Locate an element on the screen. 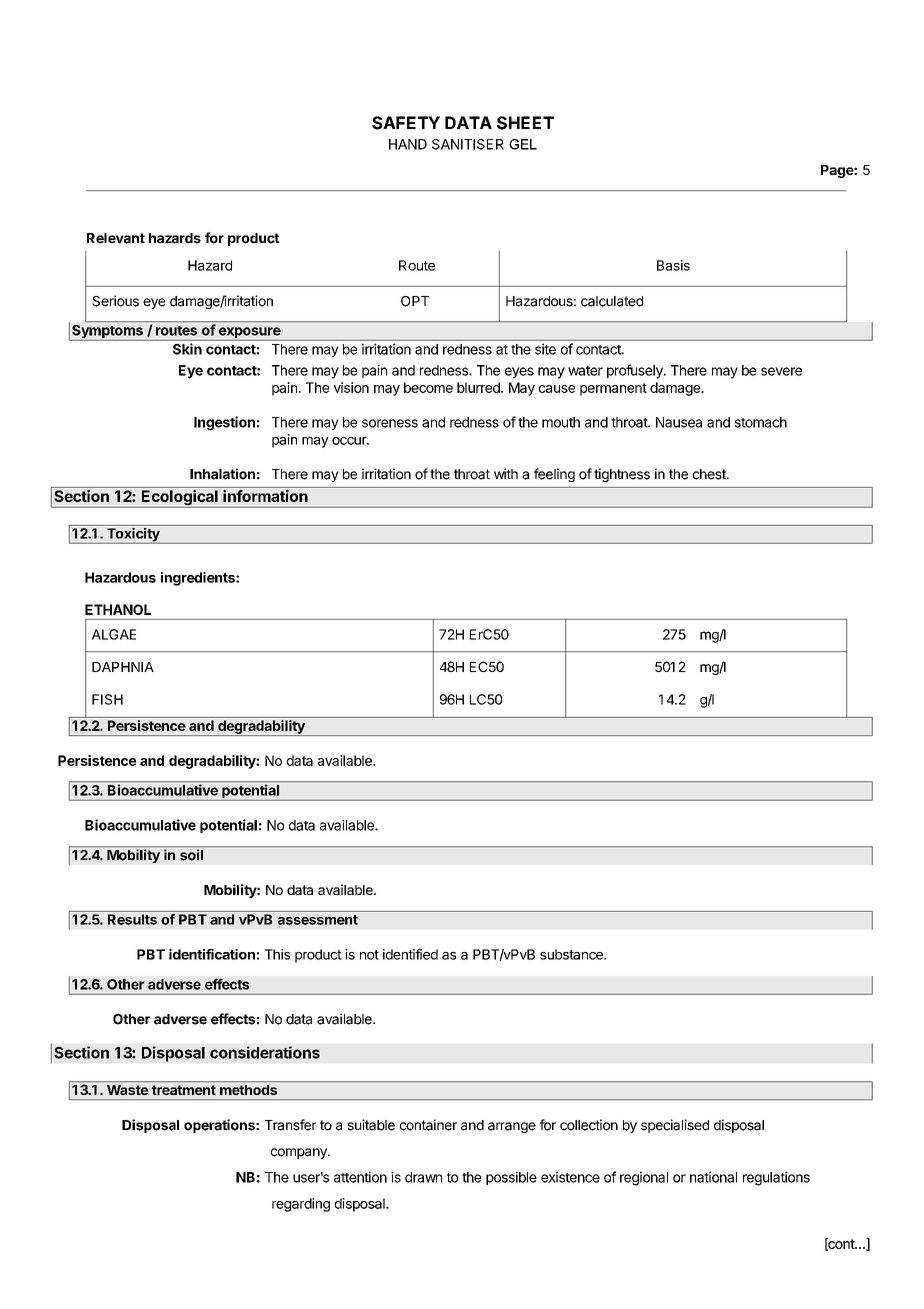 The width and height of the screenshot is (924, 1309). Basis is located at coordinates (673, 265).
